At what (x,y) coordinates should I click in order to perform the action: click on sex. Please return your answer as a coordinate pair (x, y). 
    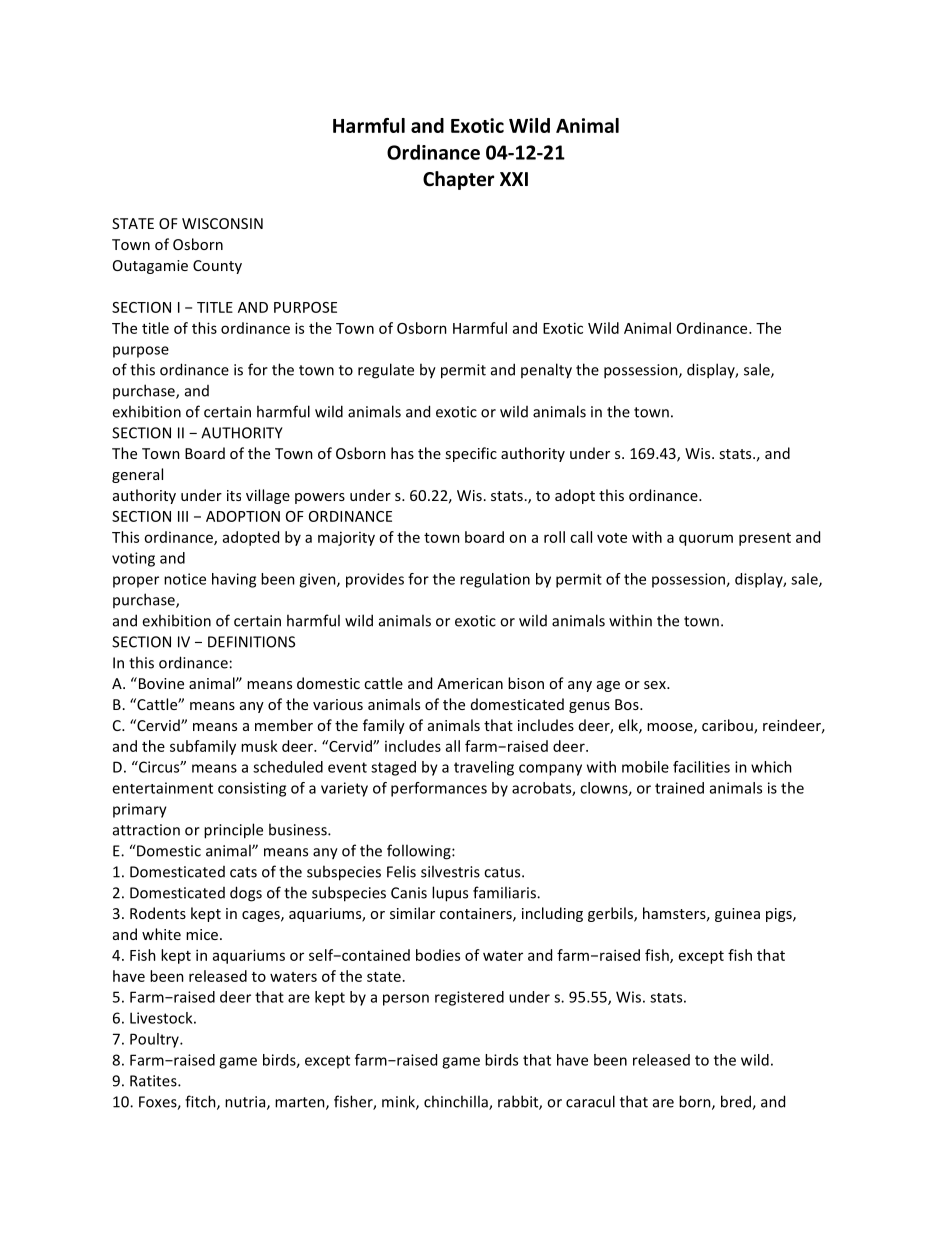
    Looking at the image, I should click on (656, 685).
